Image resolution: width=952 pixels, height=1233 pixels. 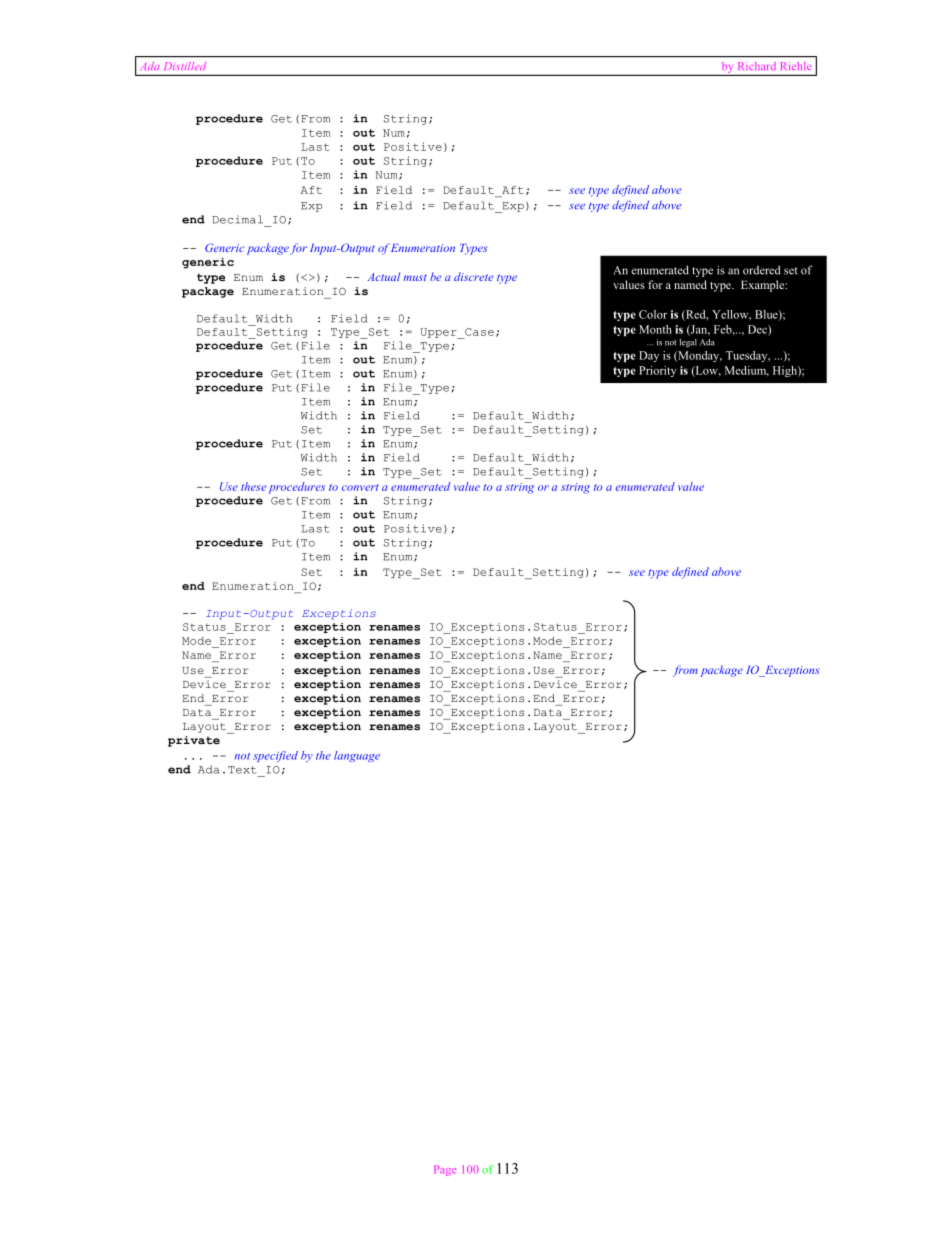 What do you see at coordinates (194, 741) in the document?
I see `private` at bounding box center [194, 741].
